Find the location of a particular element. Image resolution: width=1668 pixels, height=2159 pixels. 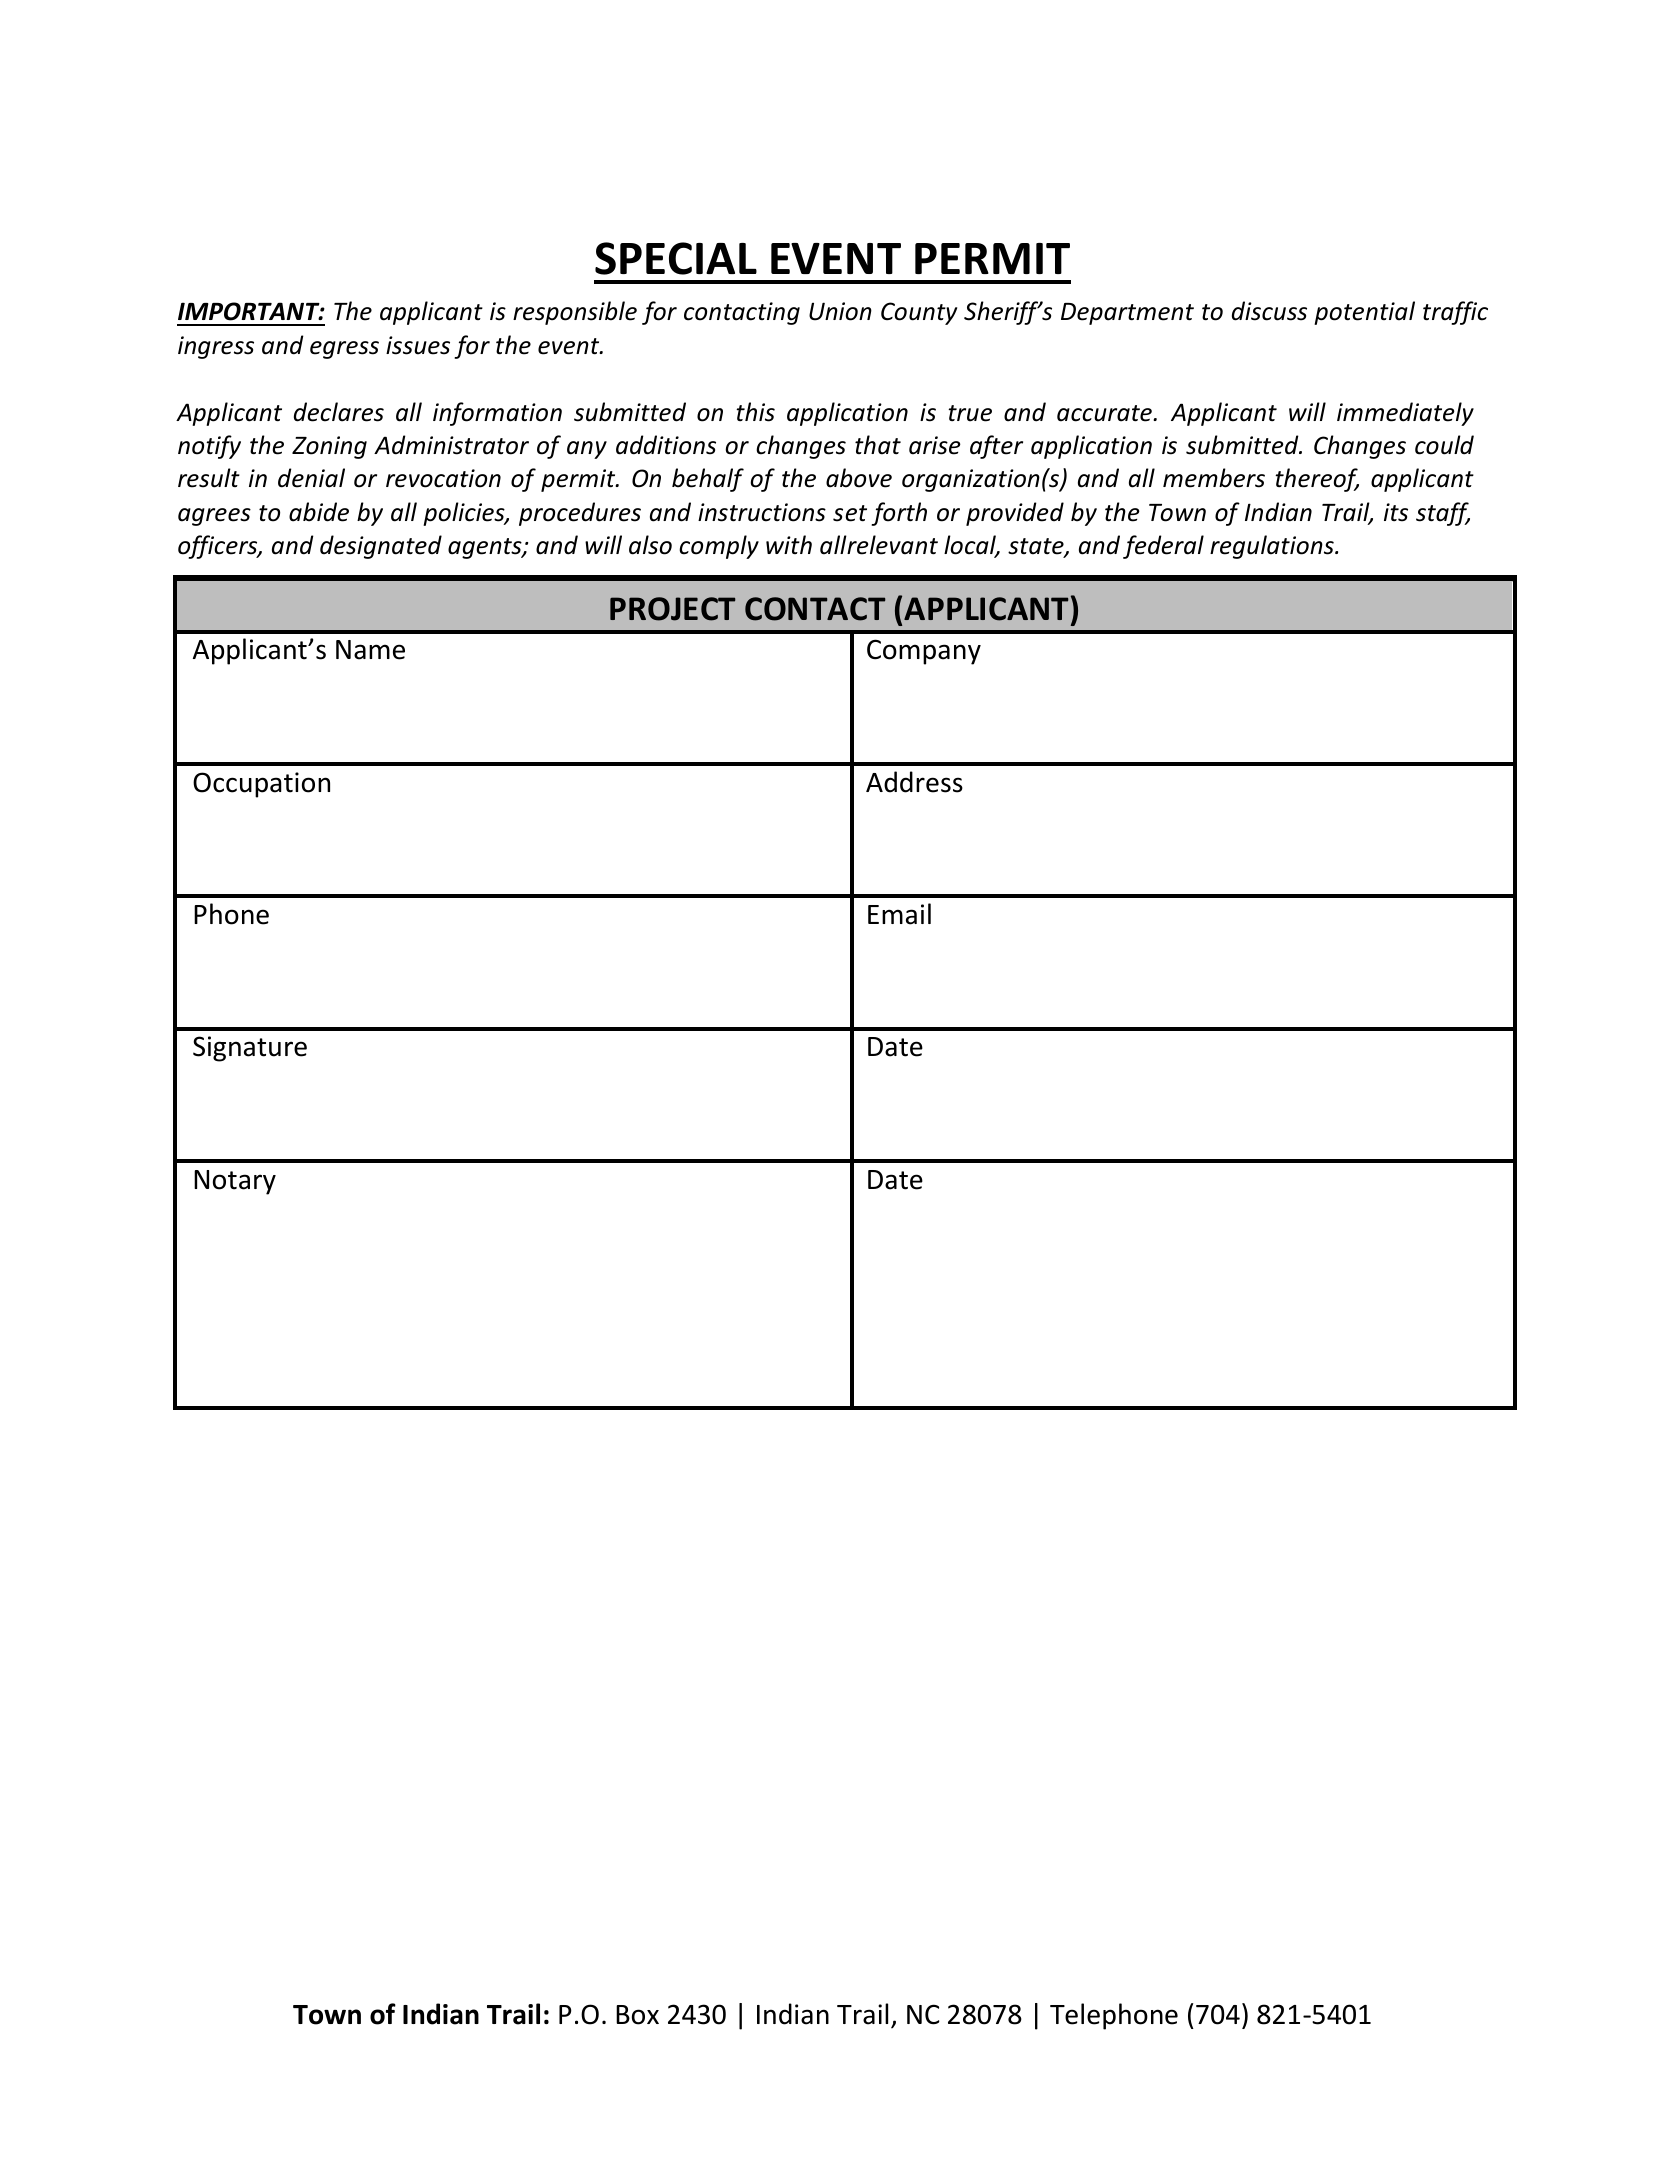

Union is located at coordinates (840, 311).
